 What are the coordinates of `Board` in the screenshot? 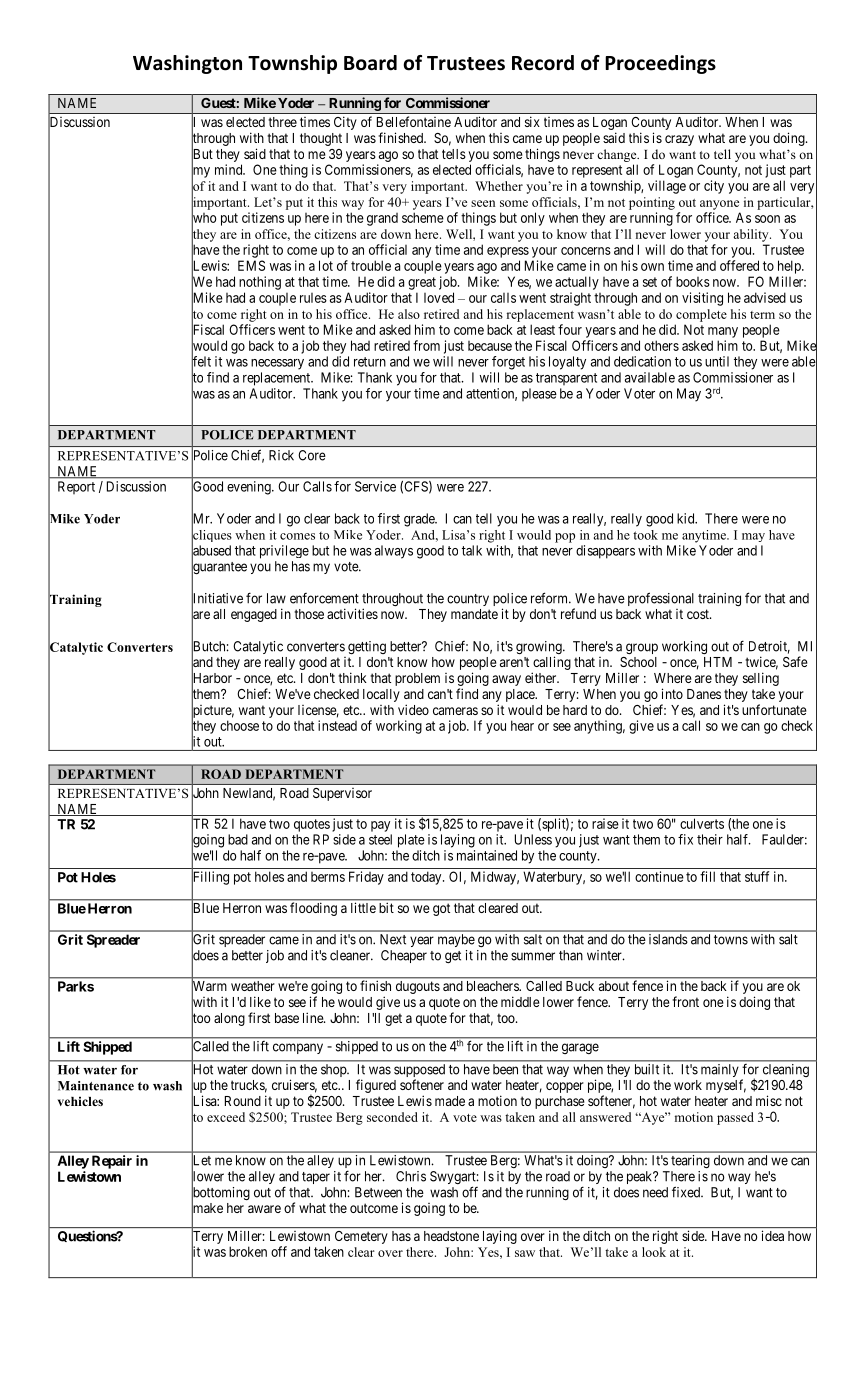 It's located at (370, 63).
